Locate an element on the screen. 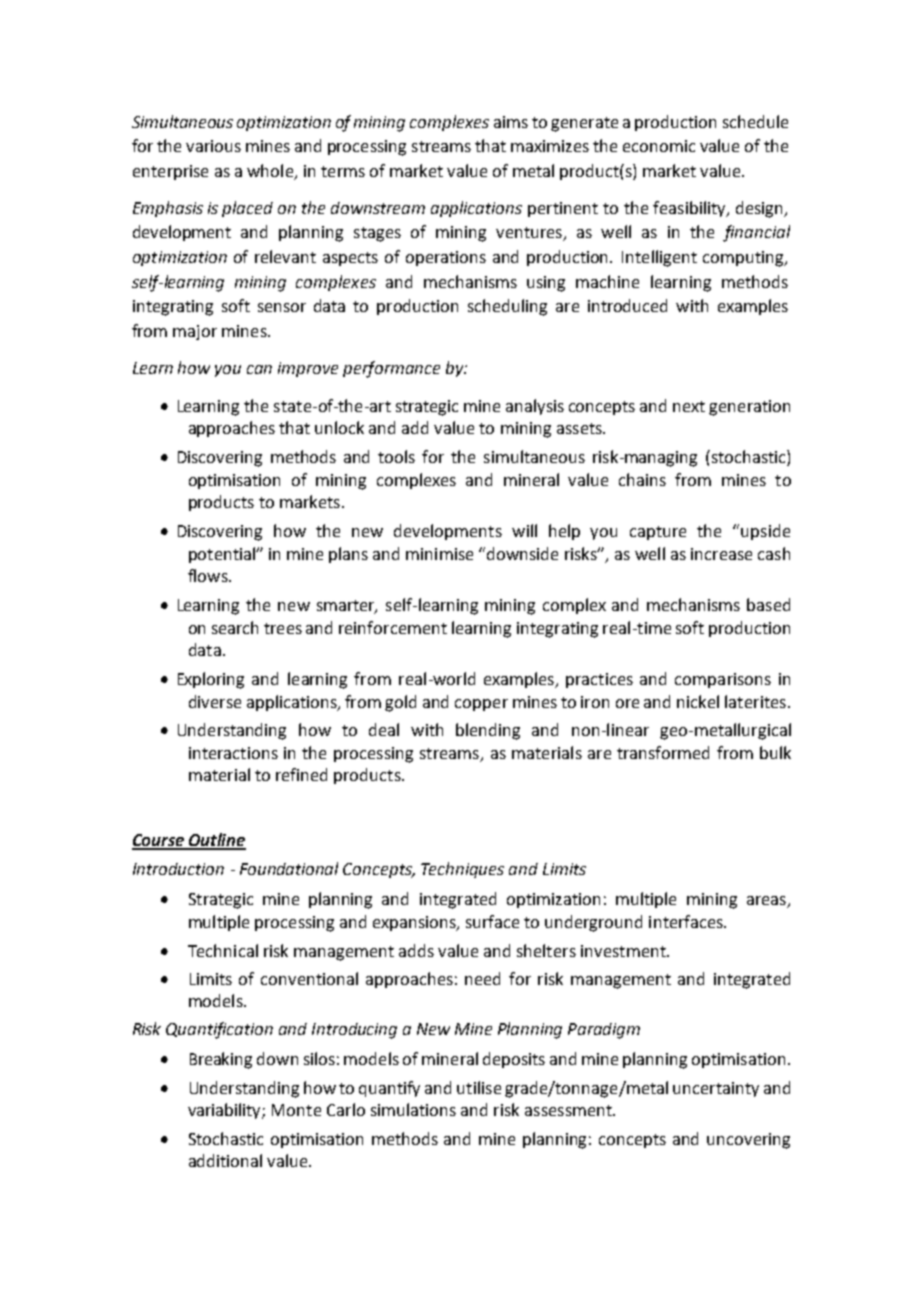  can is located at coordinates (259, 369).
